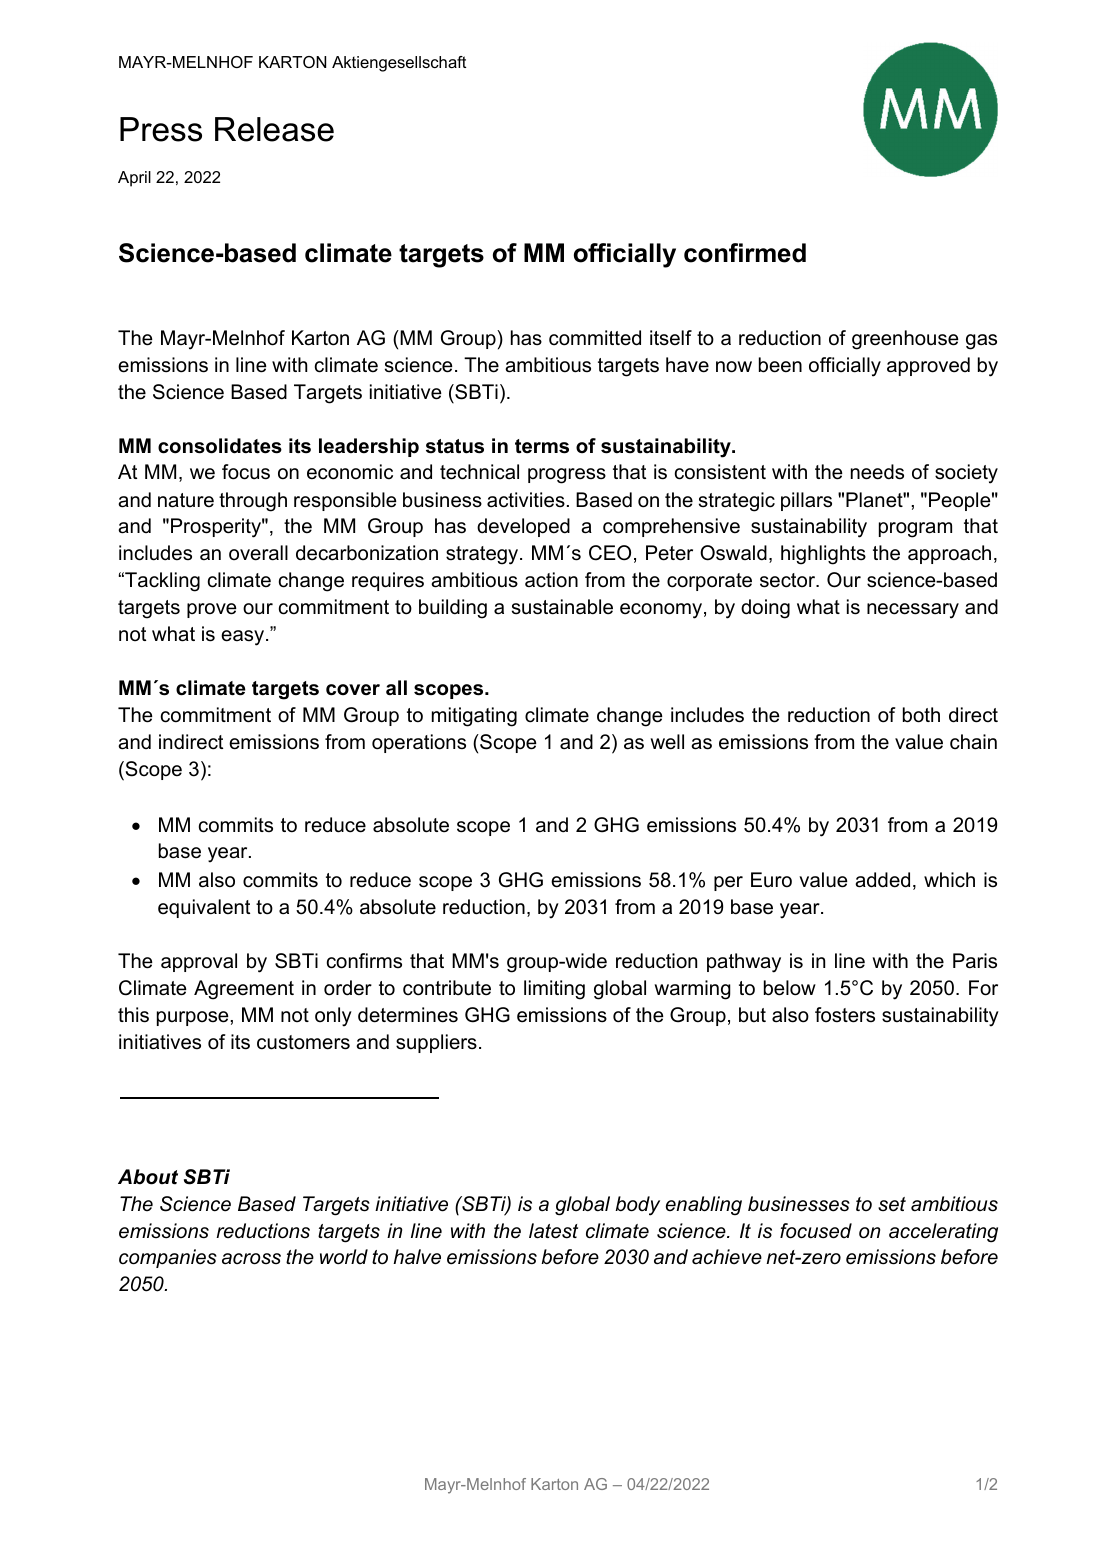 This image has height=1561, width=1103. What do you see at coordinates (554, 990) in the image?
I see `limiting` at bounding box center [554, 990].
